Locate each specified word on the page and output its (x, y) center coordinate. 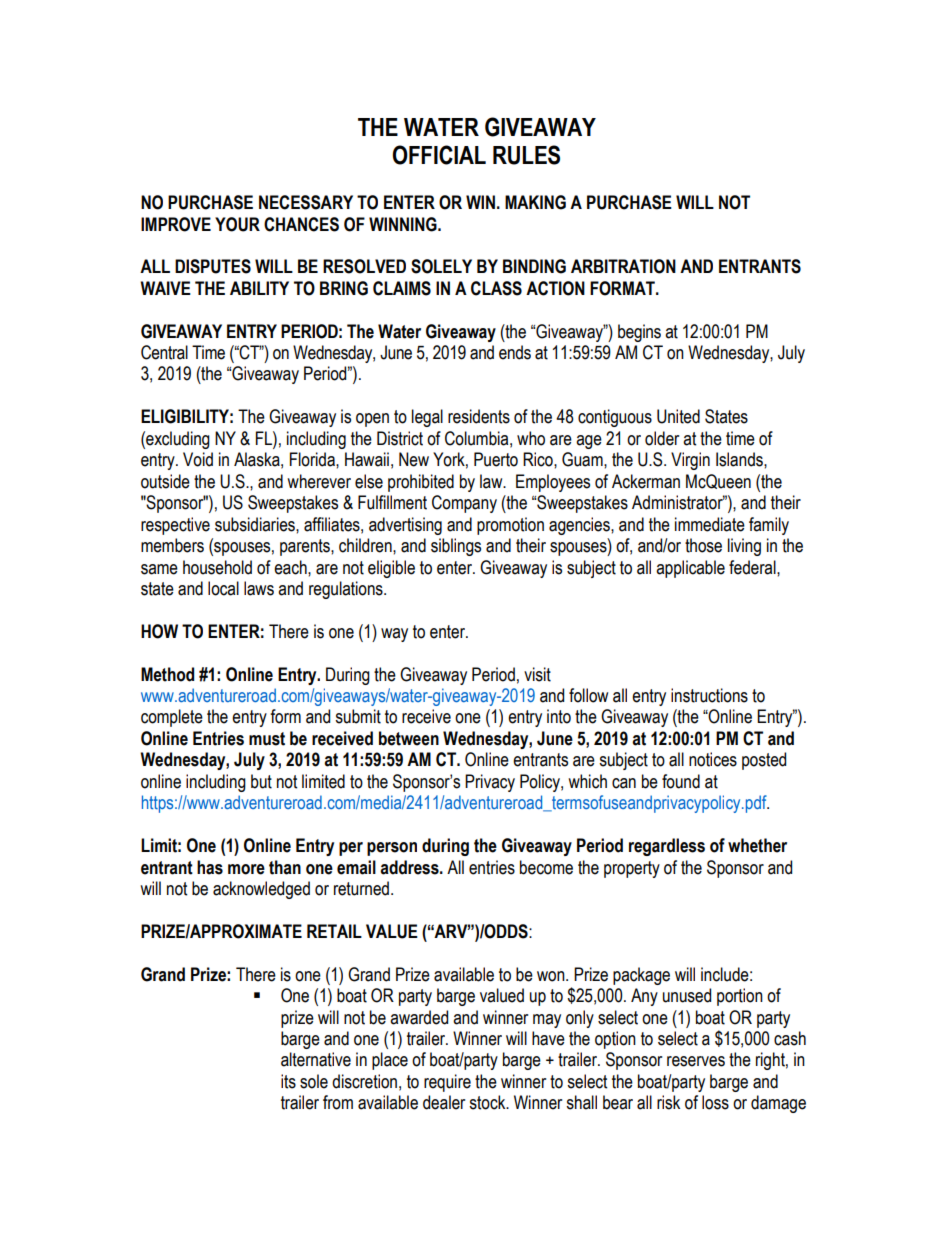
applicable (690, 569)
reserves (696, 1061)
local (223, 588)
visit (537, 674)
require (447, 1083)
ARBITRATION (623, 266)
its (288, 1081)
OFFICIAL (439, 155)
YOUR (237, 224)
